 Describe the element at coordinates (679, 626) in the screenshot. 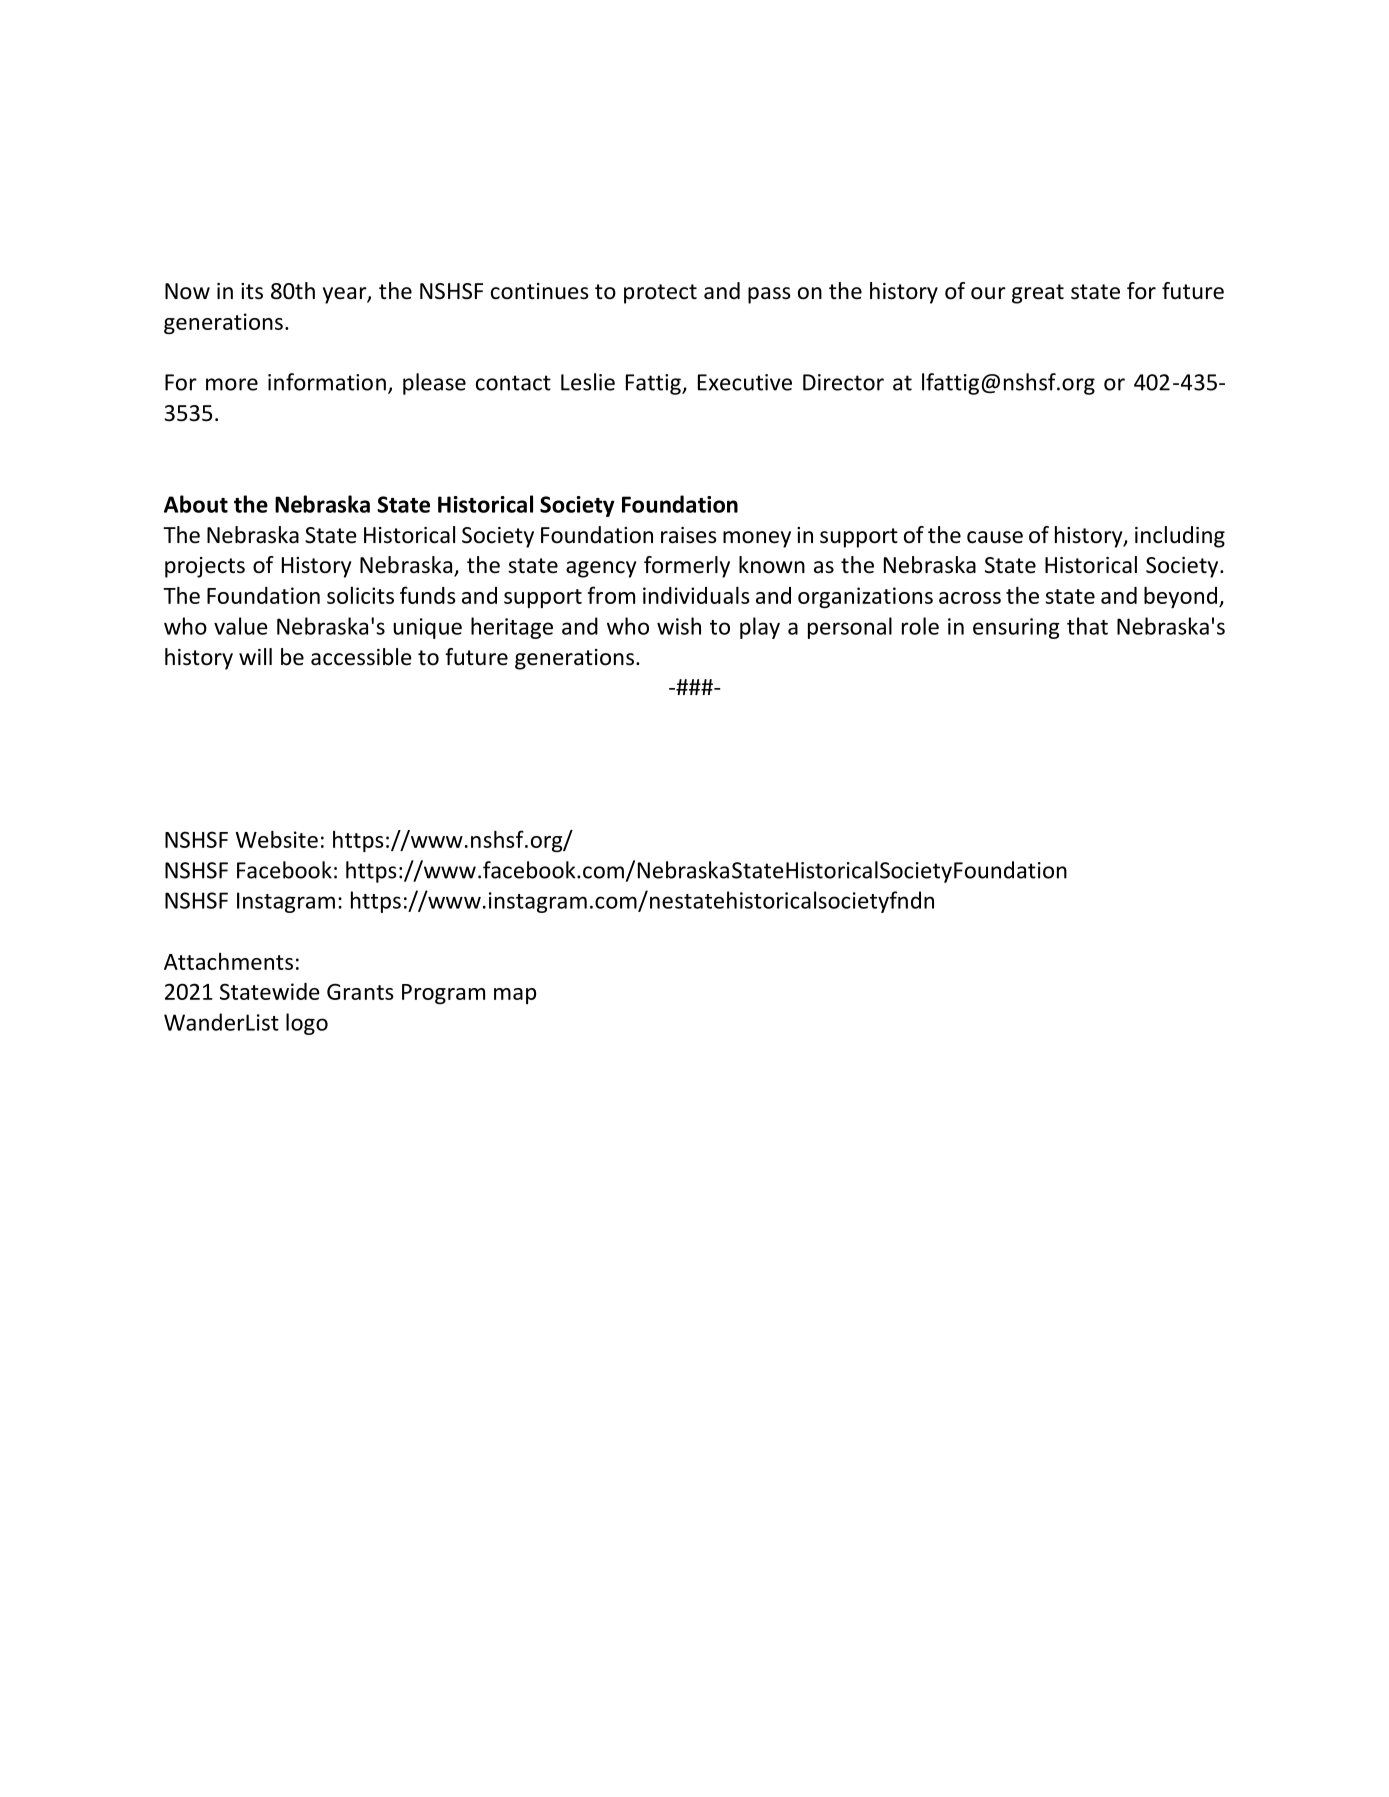

I see `wish` at that location.
